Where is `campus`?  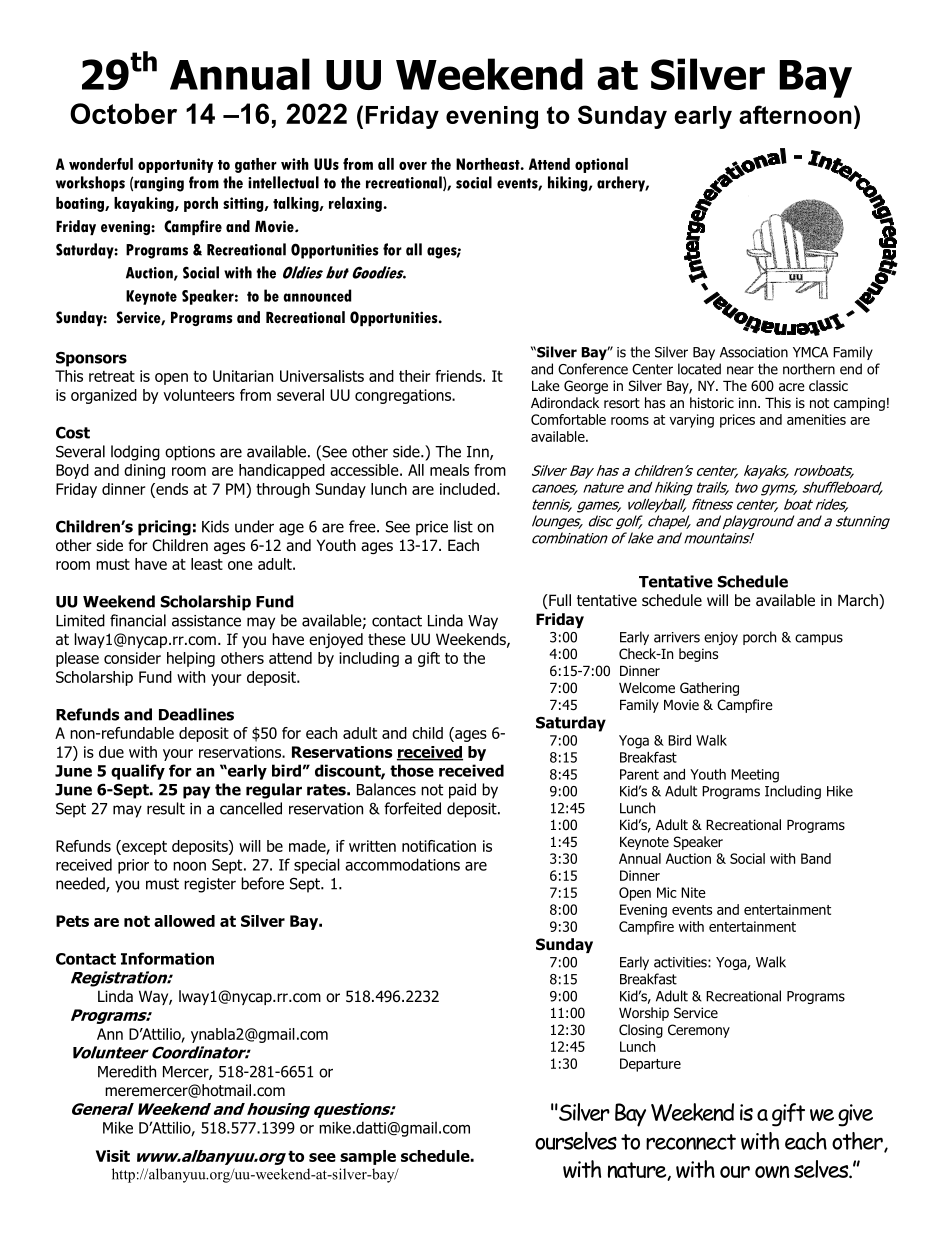
campus is located at coordinates (819, 639).
